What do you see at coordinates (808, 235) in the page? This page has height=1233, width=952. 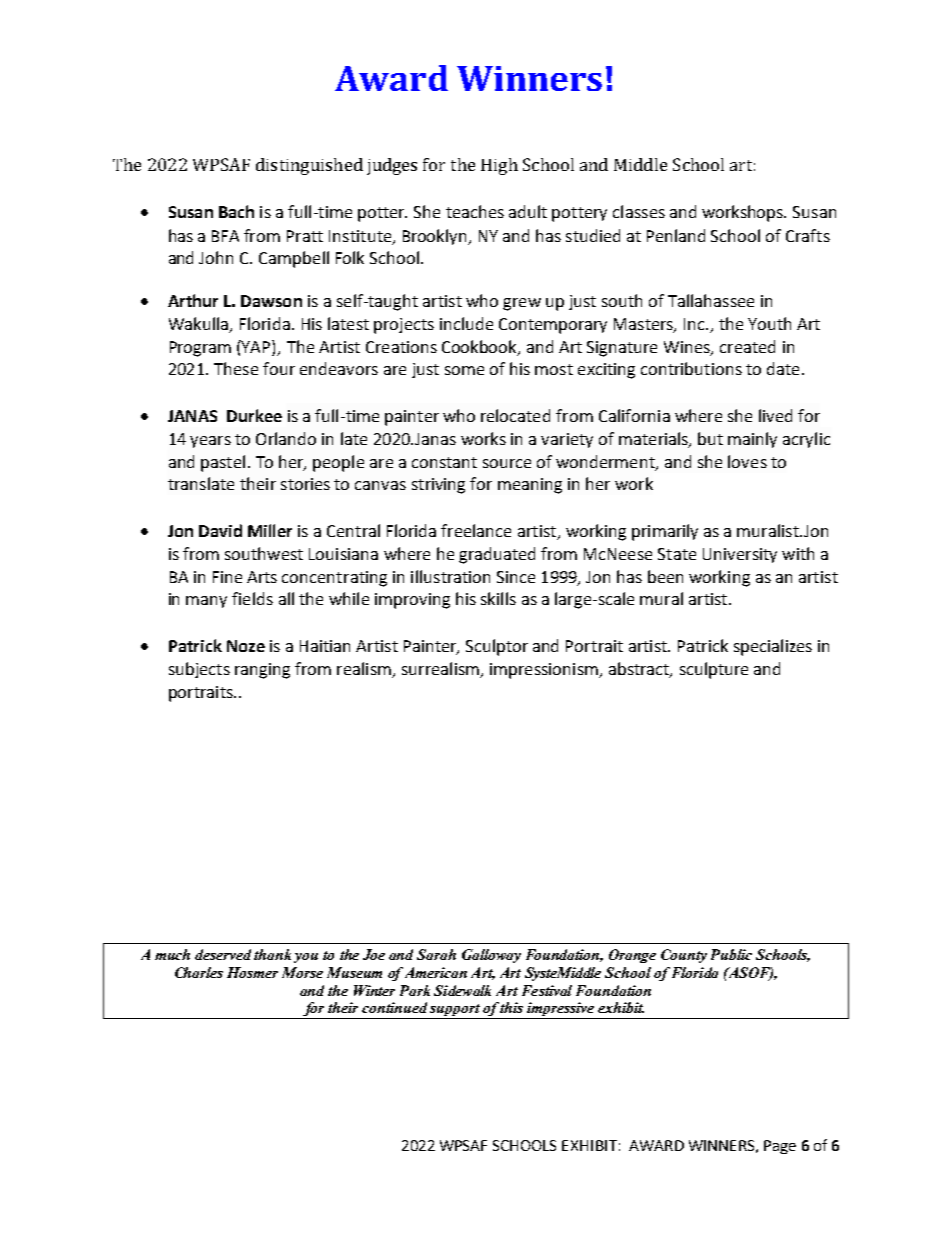 I see `Crafts` at bounding box center [808, 235].
